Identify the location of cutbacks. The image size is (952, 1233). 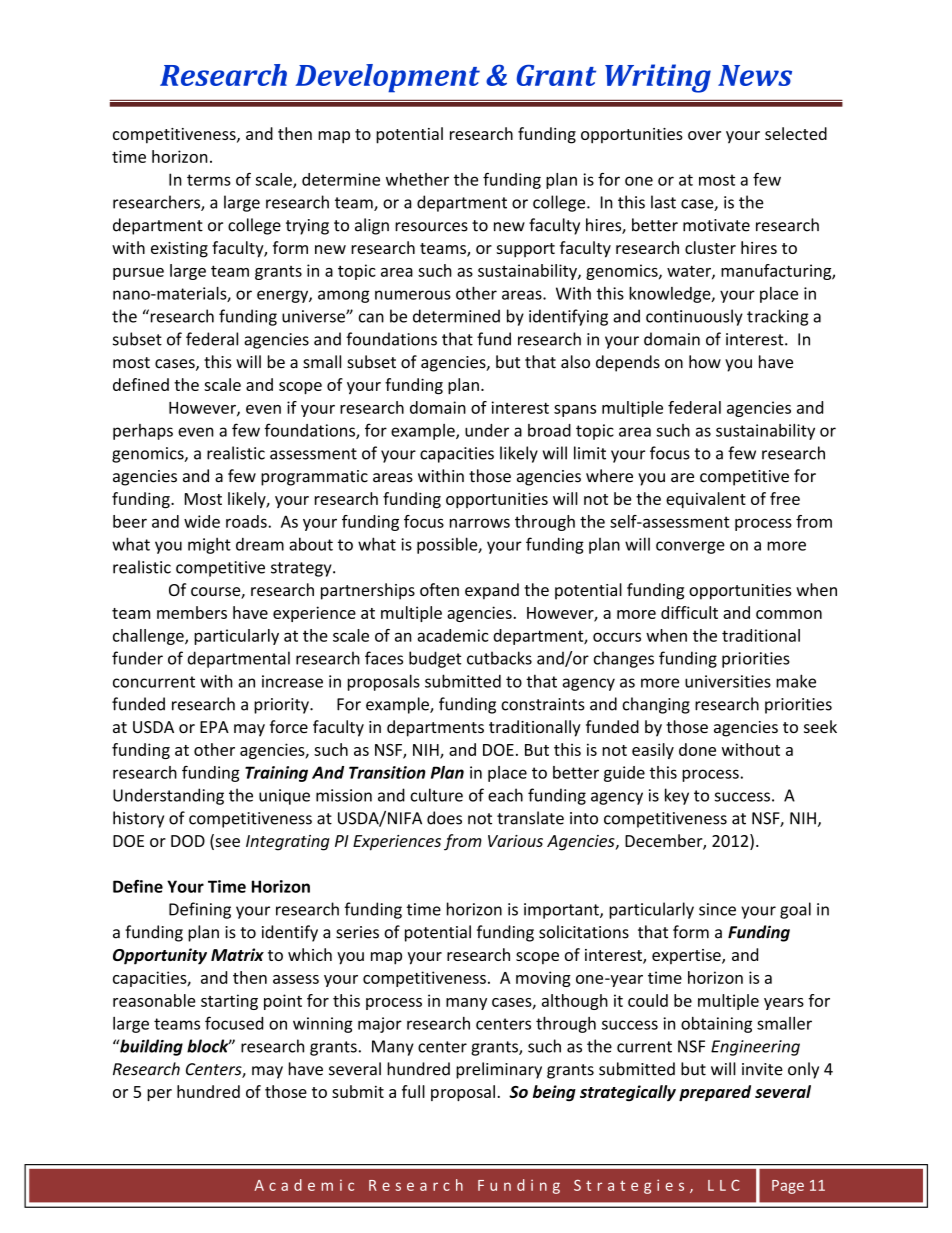
(499, 658).
